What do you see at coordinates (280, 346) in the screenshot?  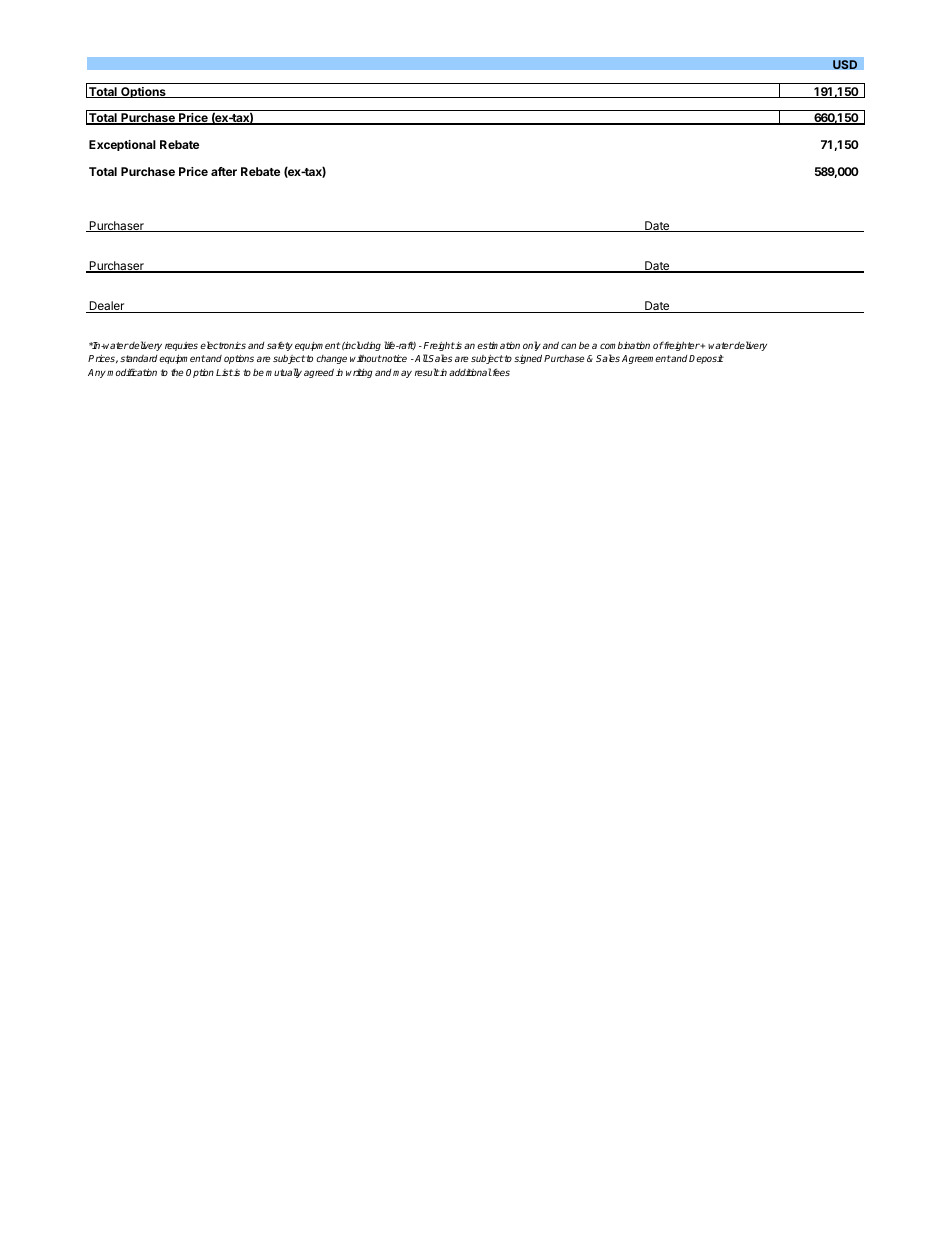 I see `safety` at bounding box center [280, 346].
